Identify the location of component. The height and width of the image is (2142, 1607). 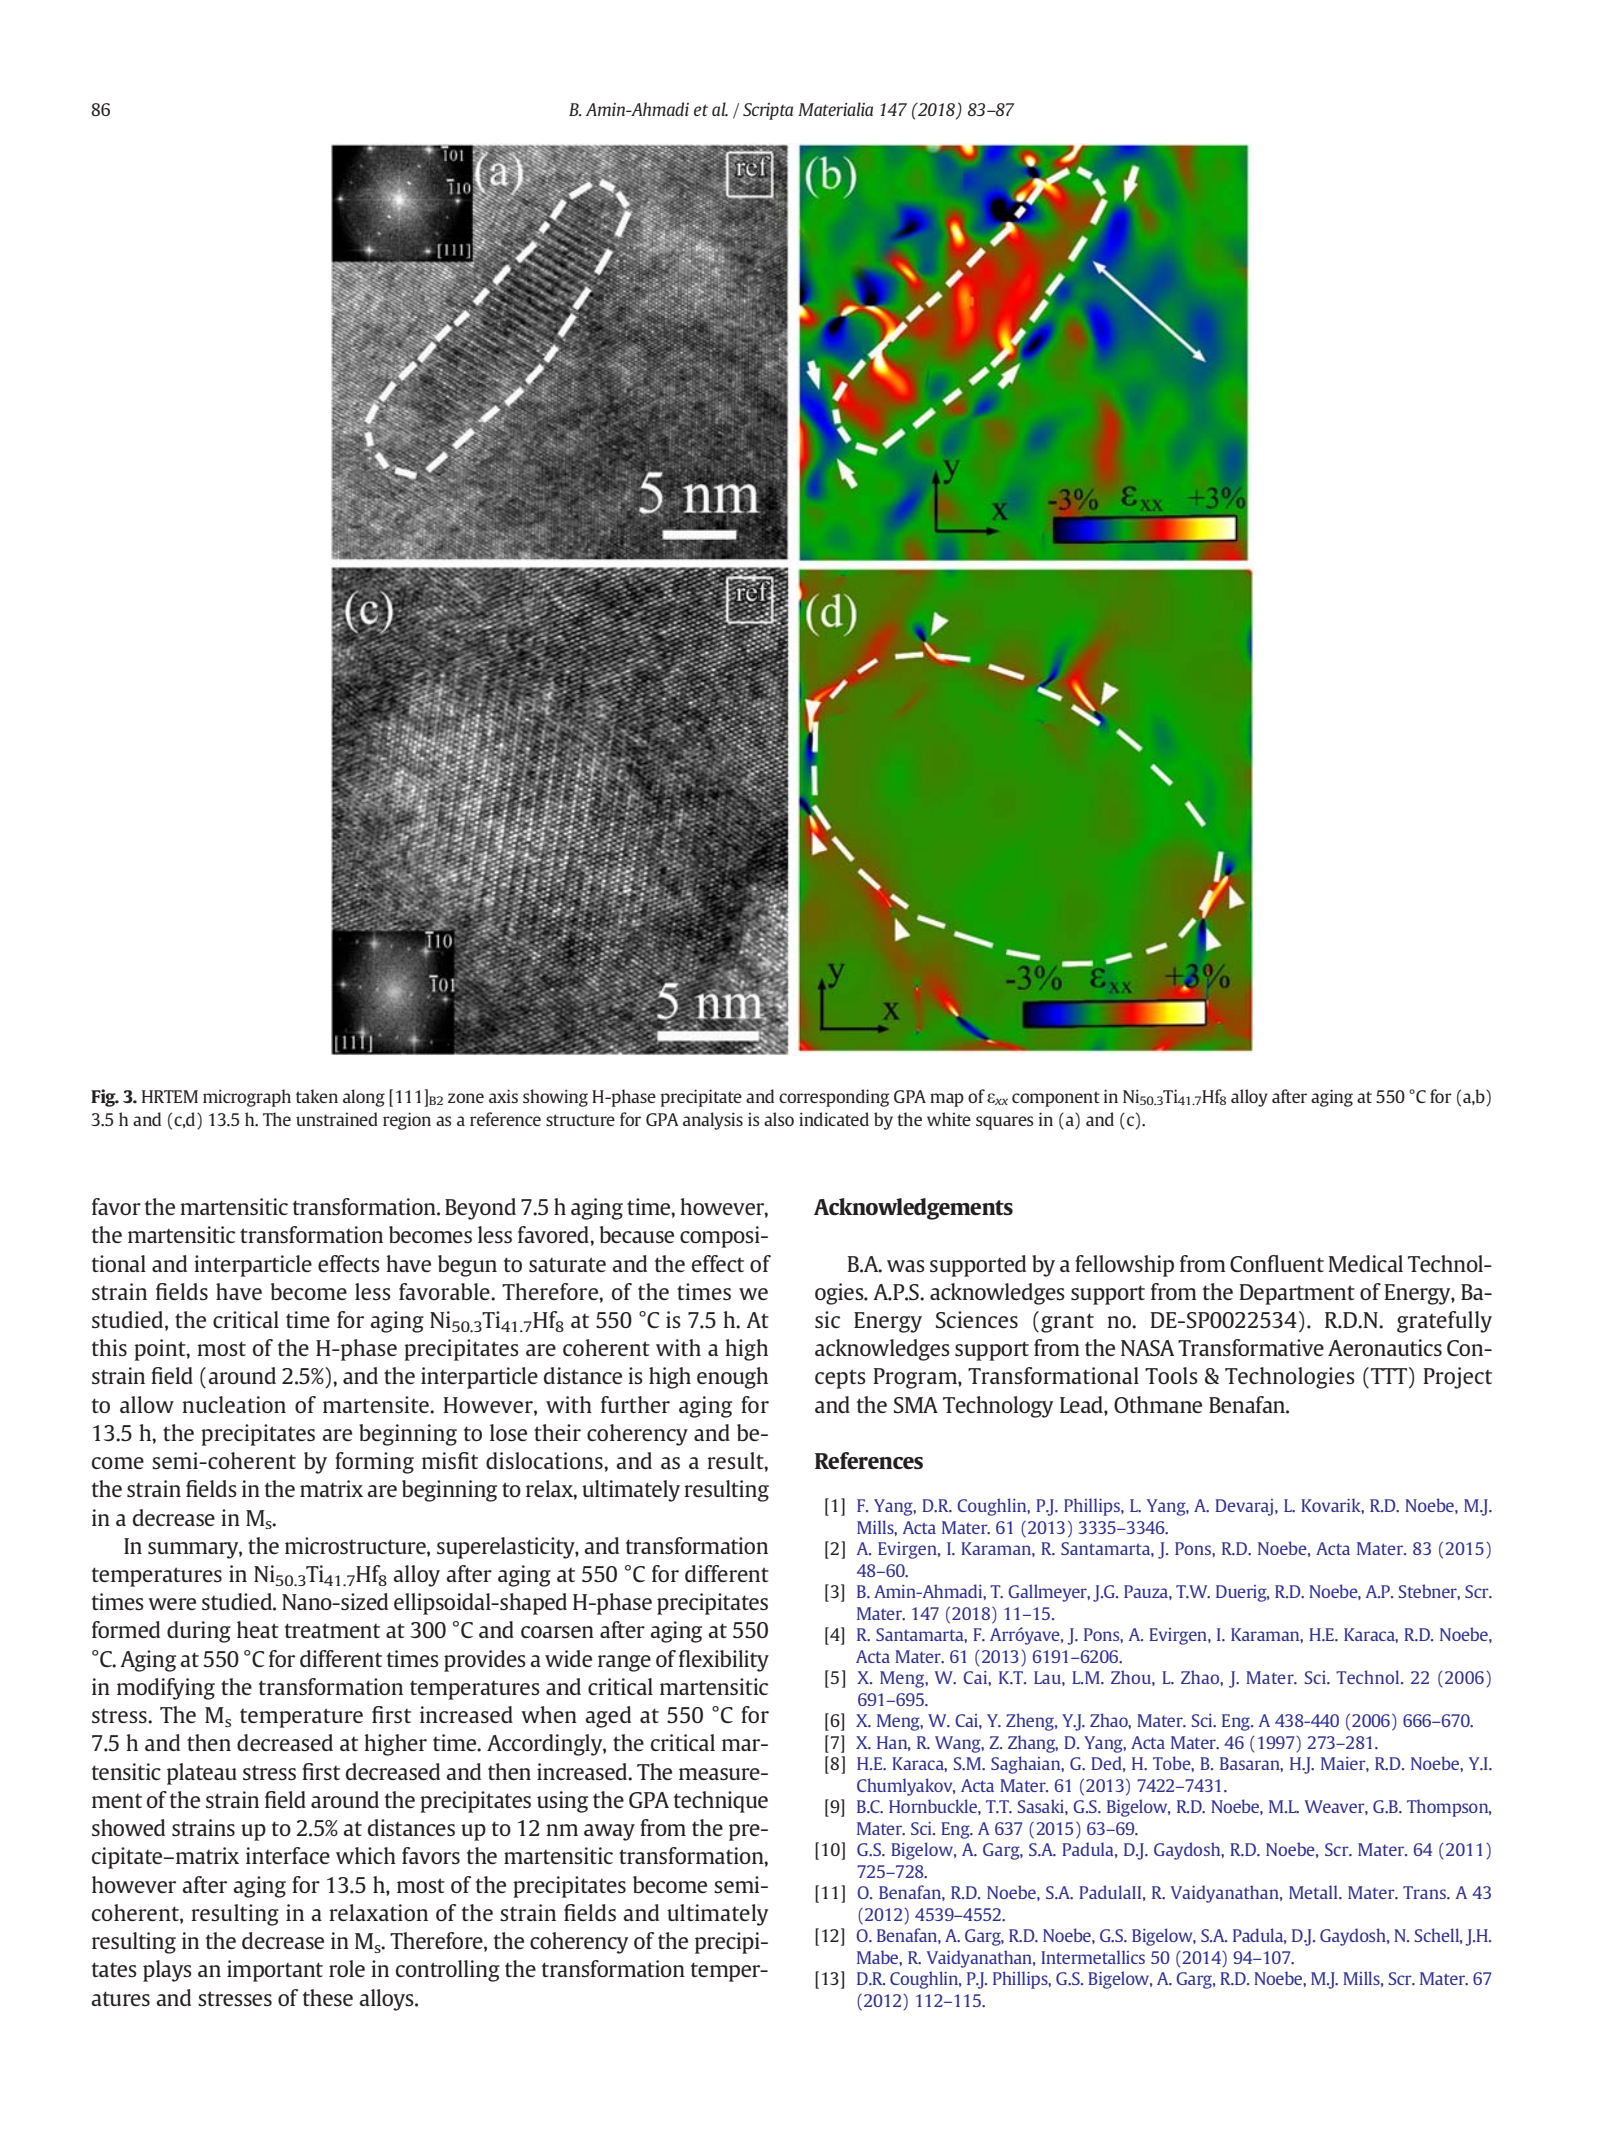
(1056, 1099).
